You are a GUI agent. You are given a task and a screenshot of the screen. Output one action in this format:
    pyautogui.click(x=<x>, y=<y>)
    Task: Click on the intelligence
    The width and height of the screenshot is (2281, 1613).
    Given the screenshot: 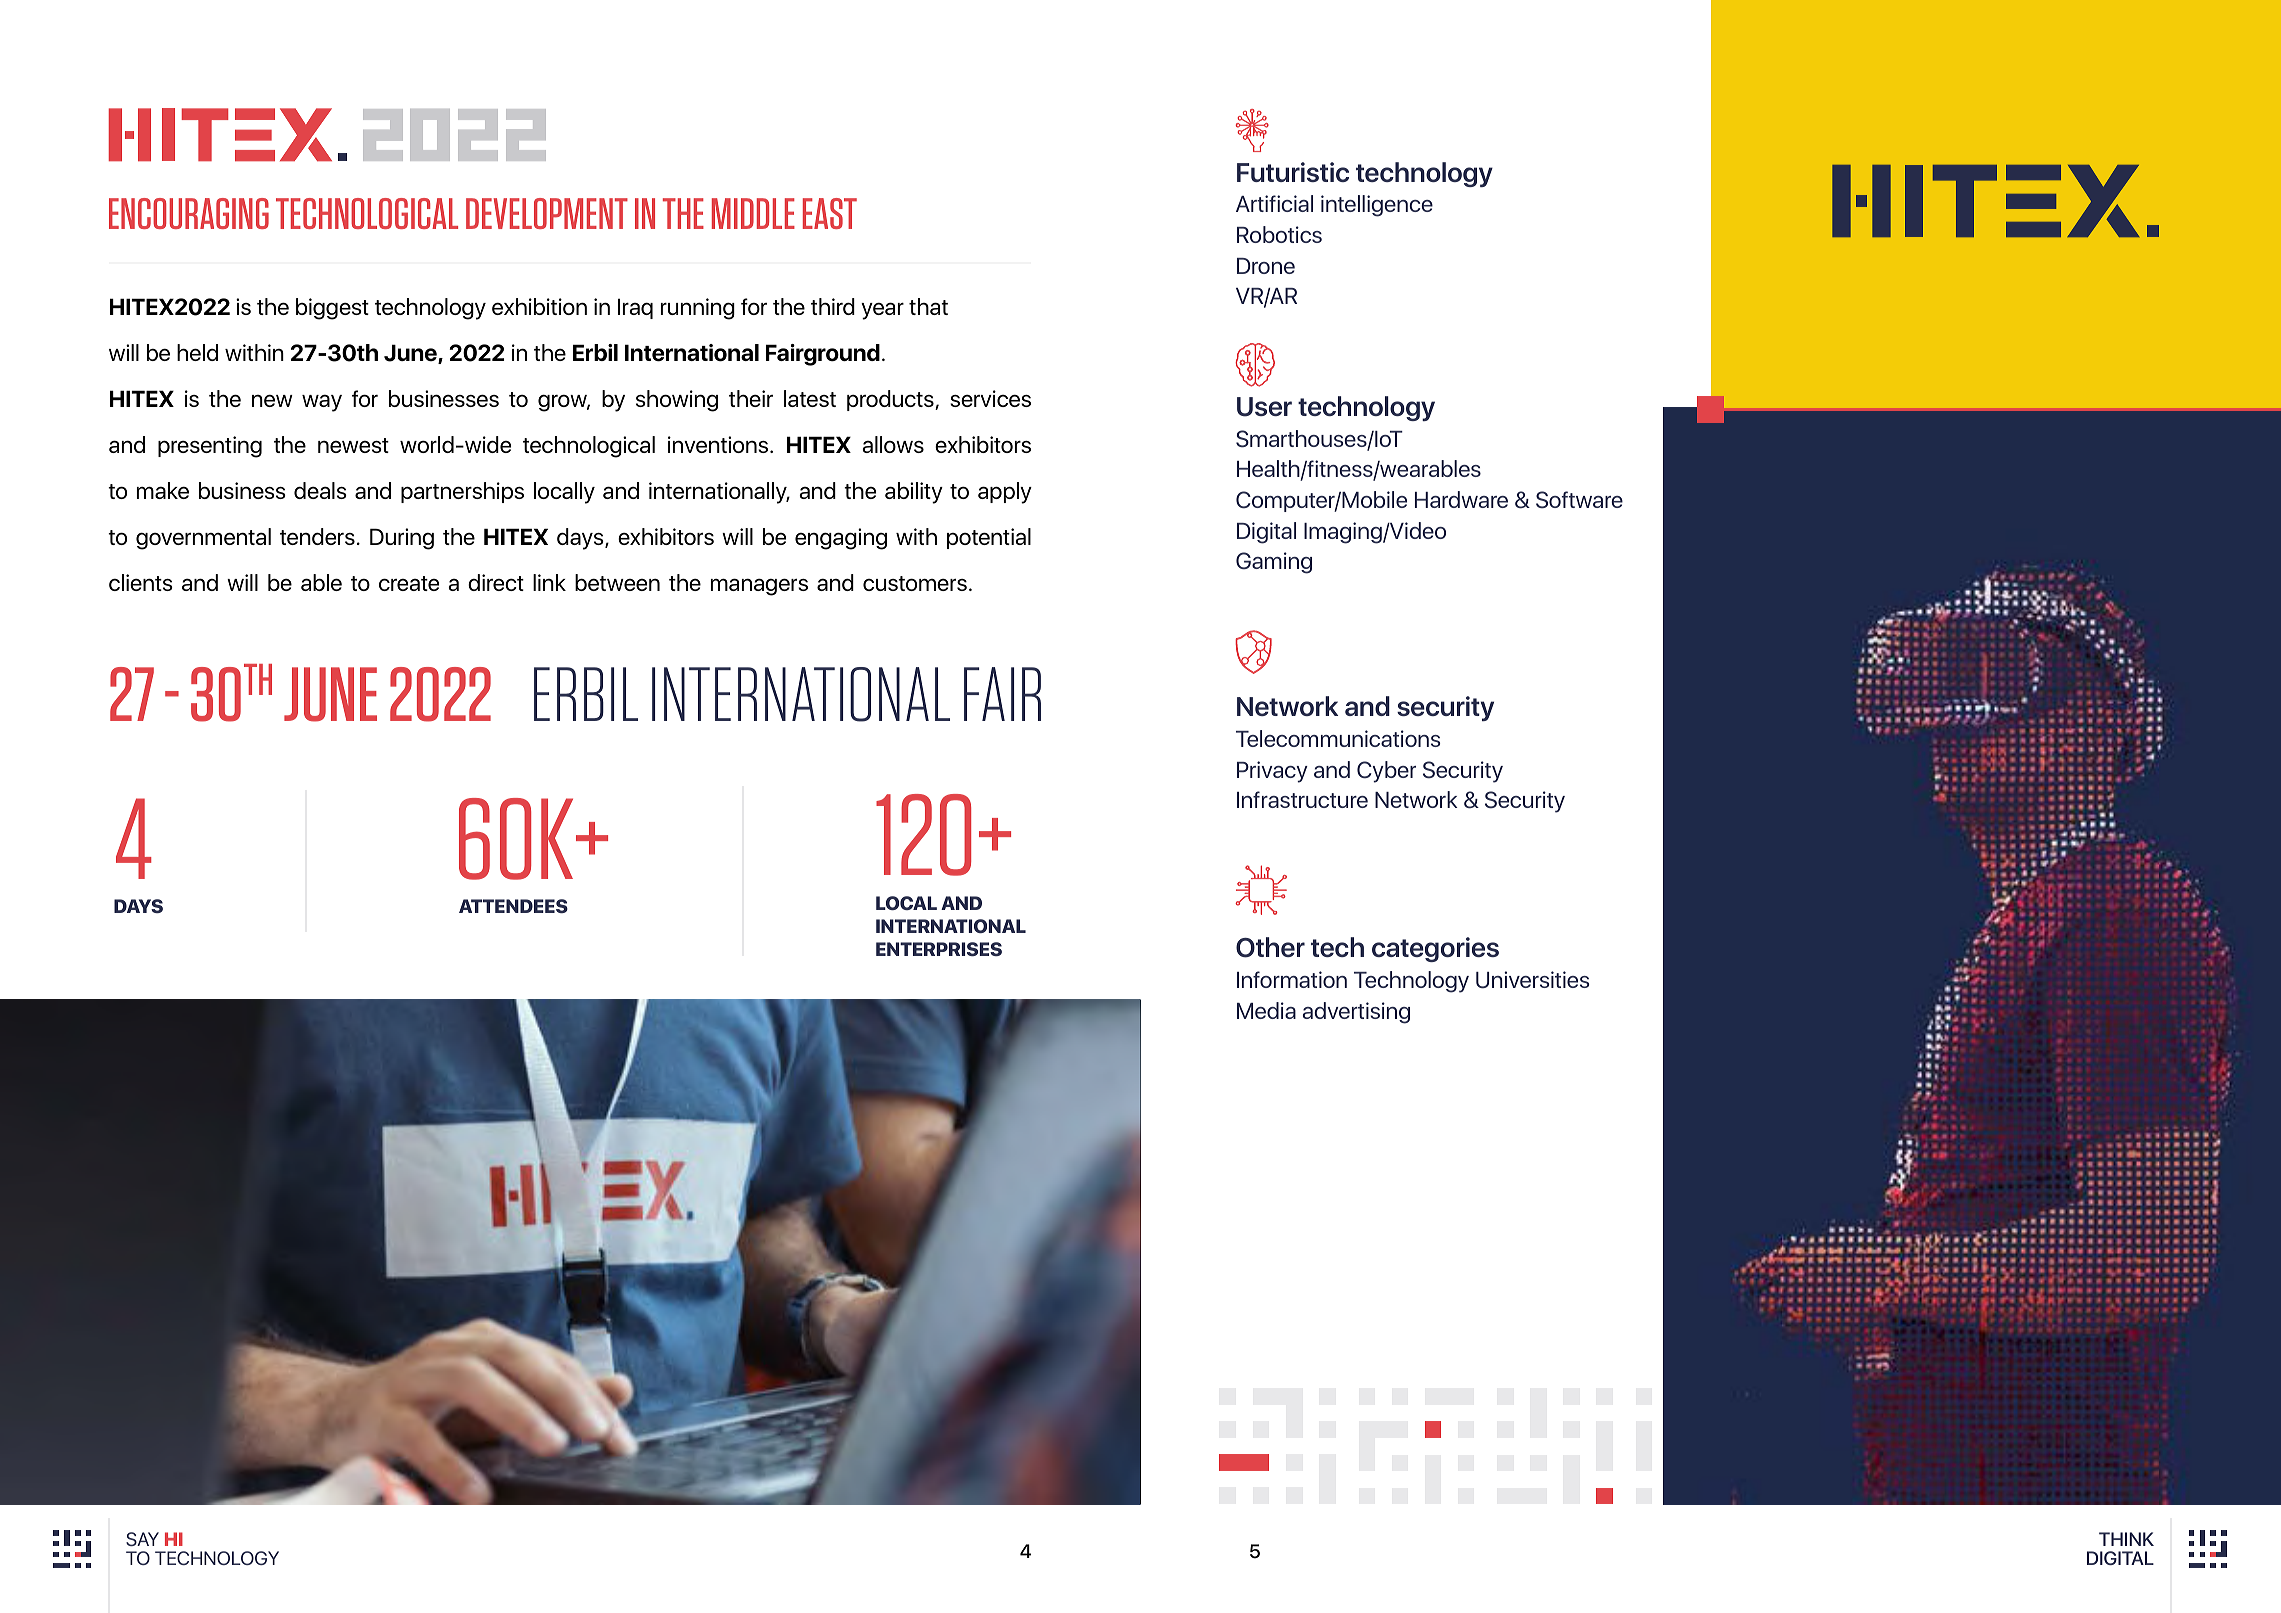 What is the action you would take?
    pyautogui.click(x=1377, y=206)
